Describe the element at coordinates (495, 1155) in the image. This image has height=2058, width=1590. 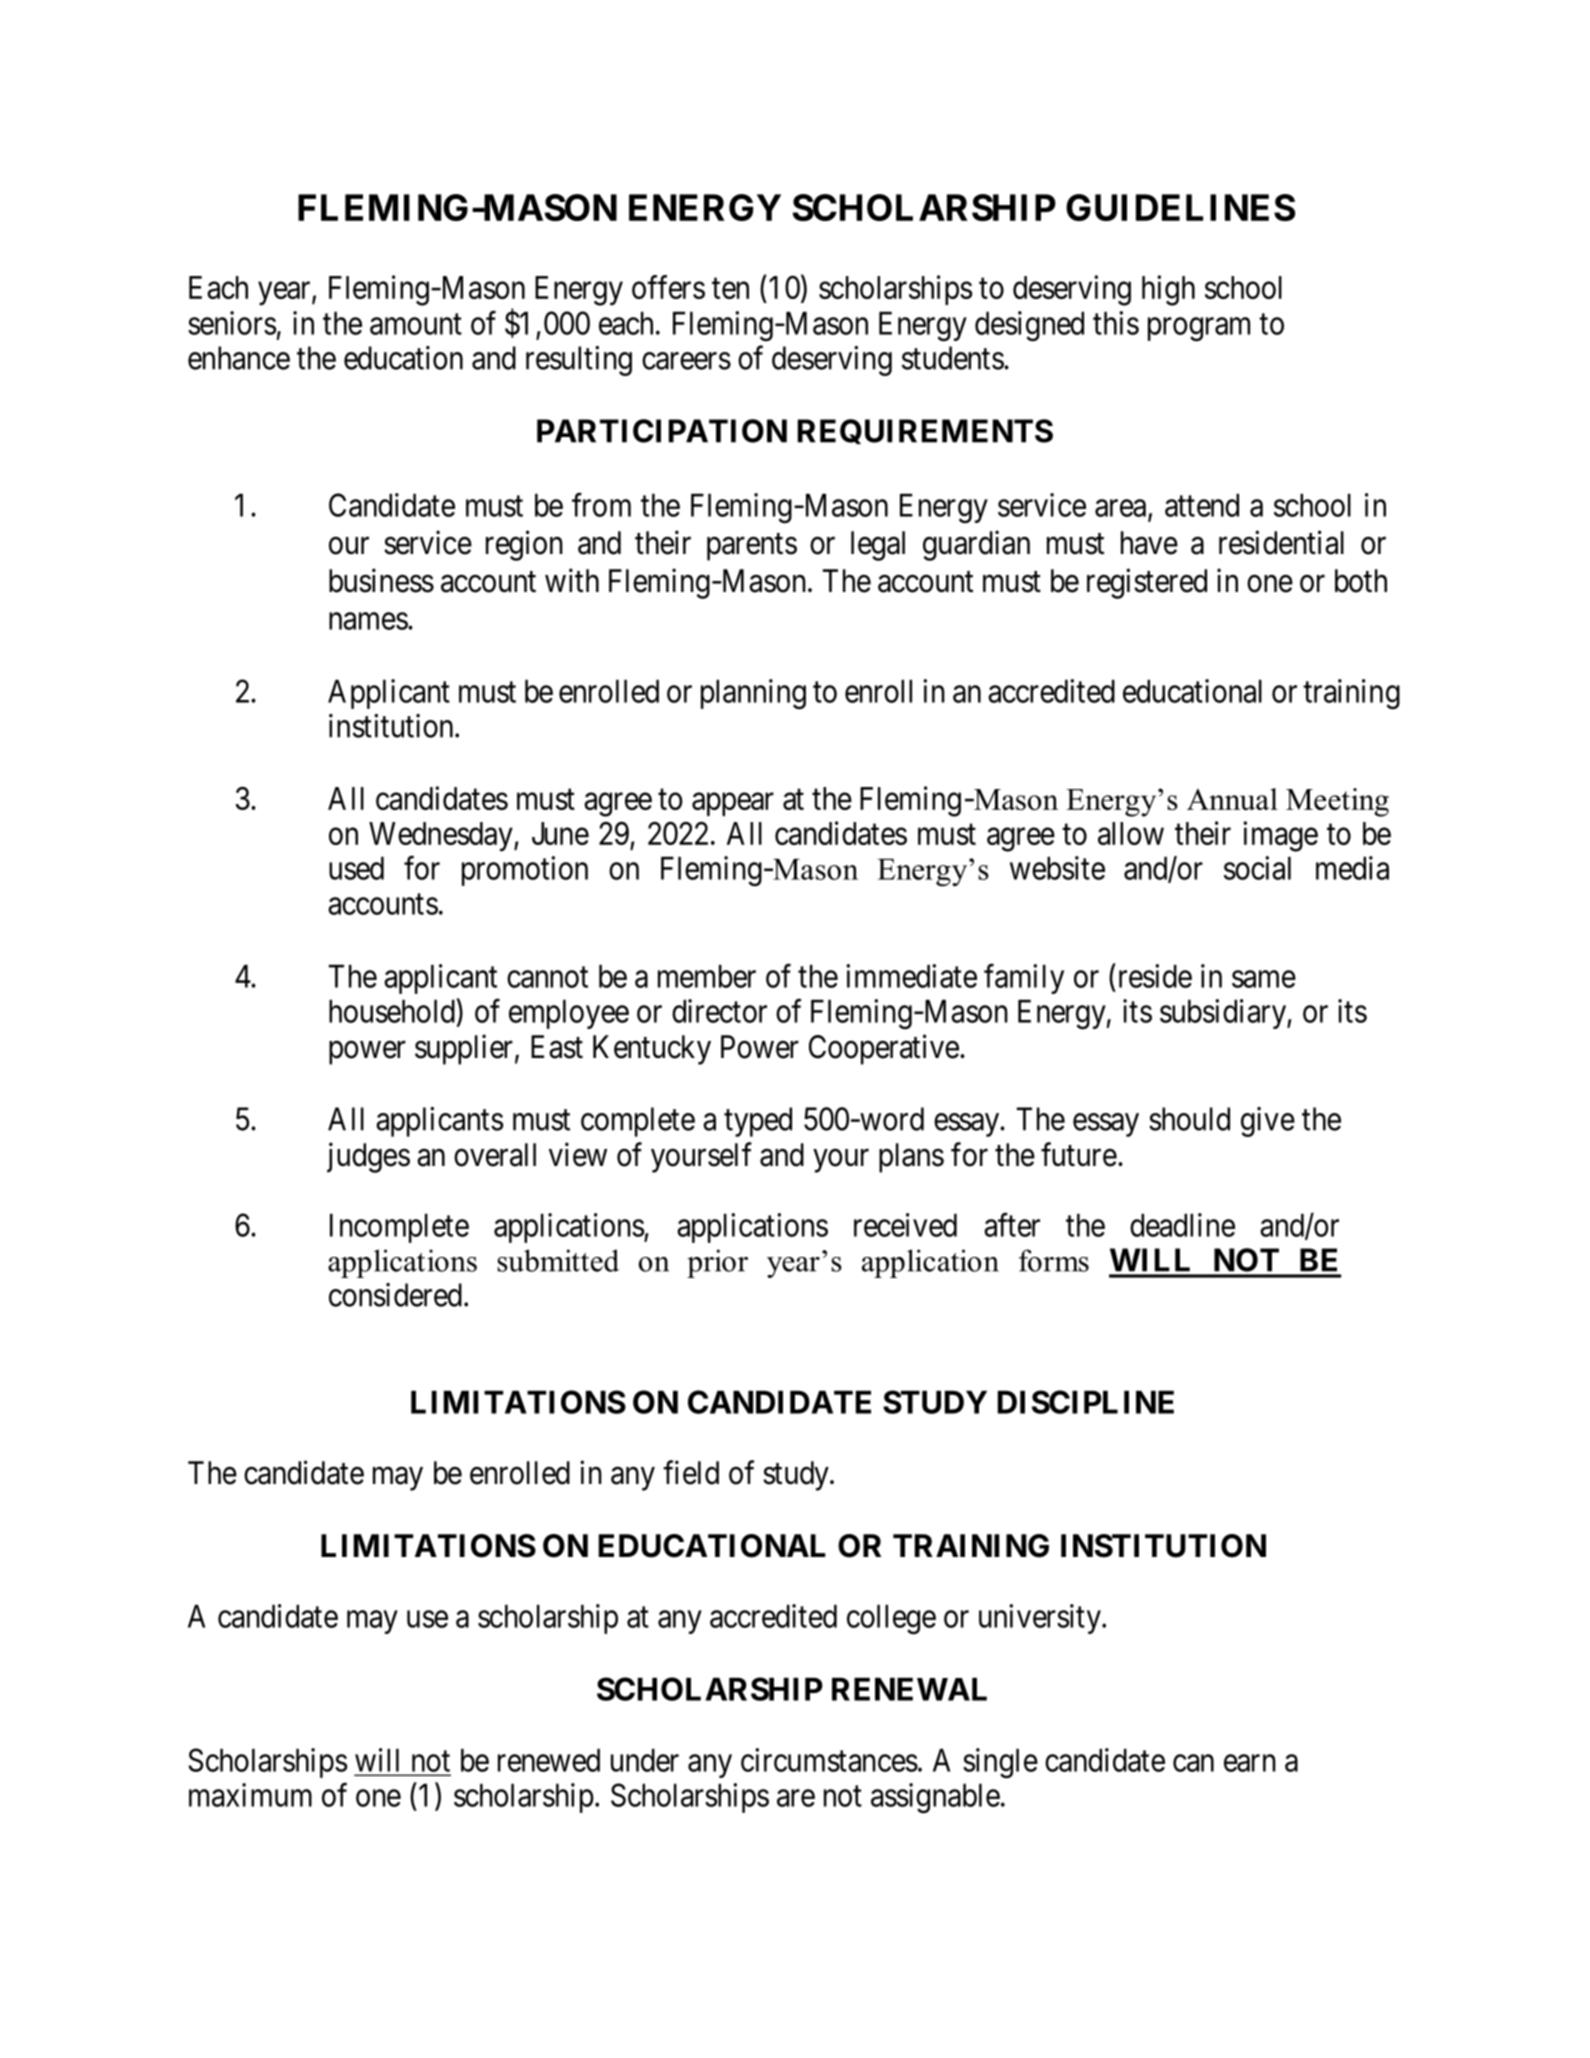
I see `overall` at that location.
